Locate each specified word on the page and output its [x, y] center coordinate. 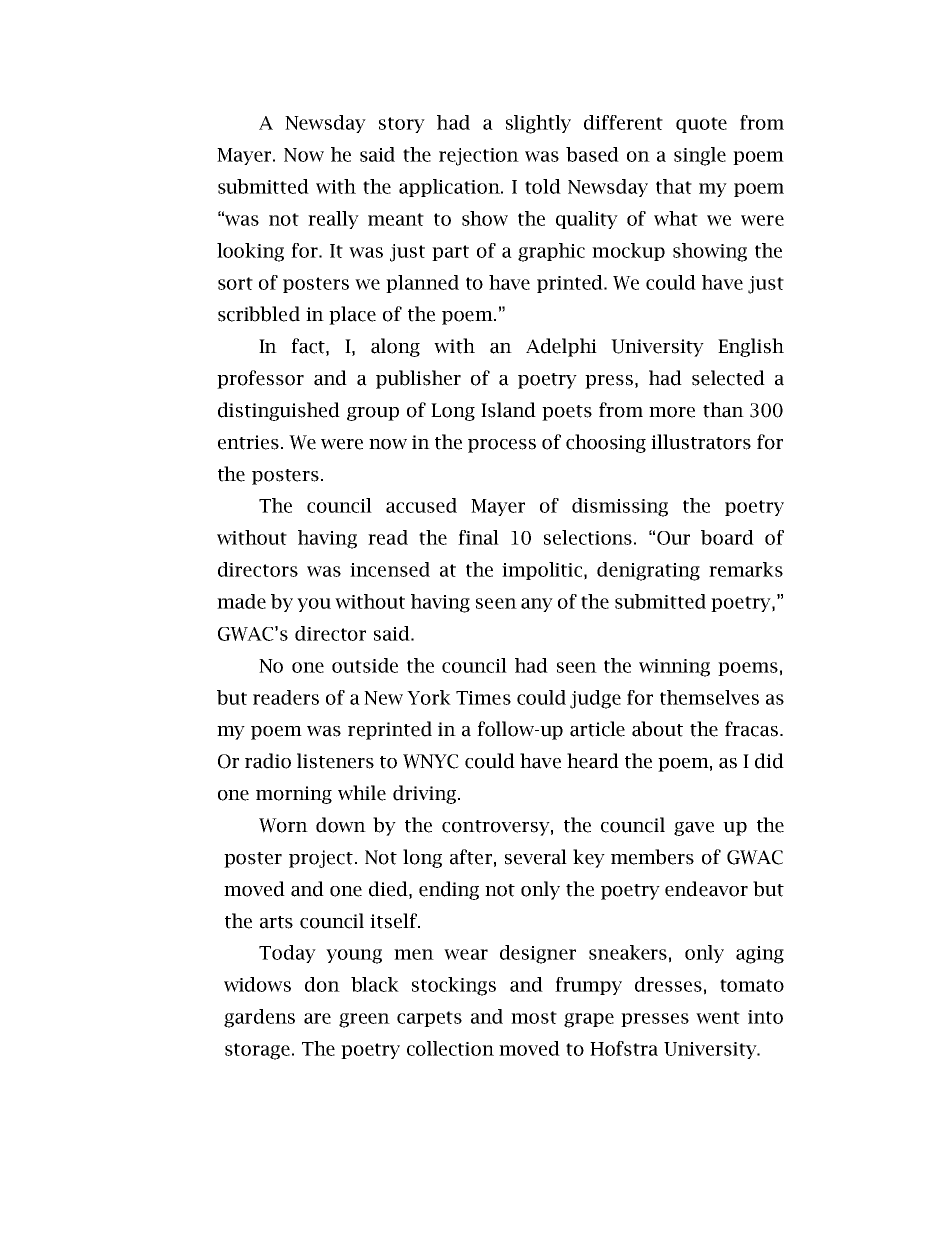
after [471, 857]
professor [260, 379]
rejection [479, 157]
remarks [746, 569]
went [718, 1017]
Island [508, 410]
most [534, 1017]
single [700, 156]
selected [728, 378]
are [317, 1018]
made [241, 601]
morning [294, 795]
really [333, 220]
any [537, 605]
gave [694, 829]
